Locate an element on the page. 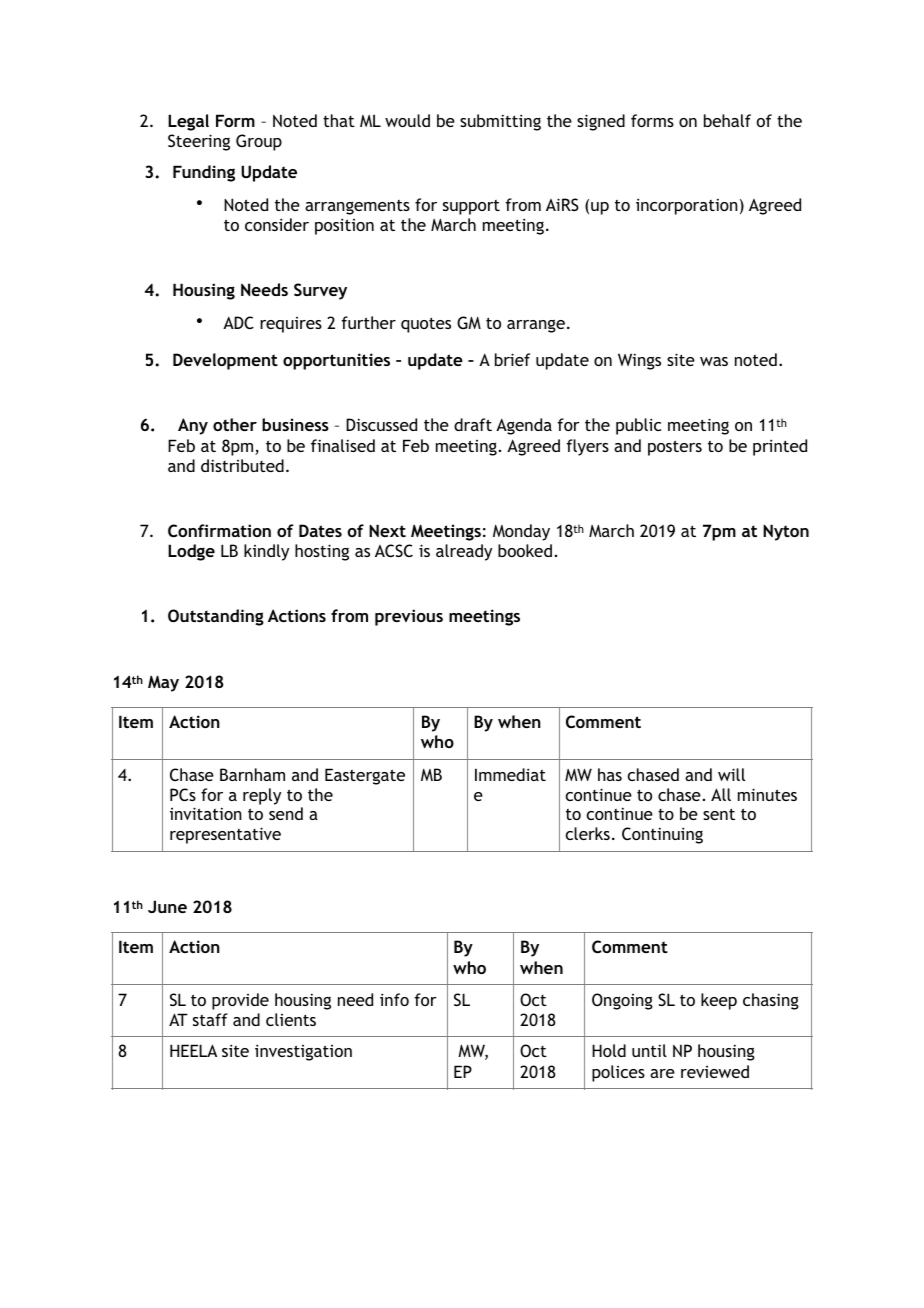  Group is located at coordinates (259, 142).
